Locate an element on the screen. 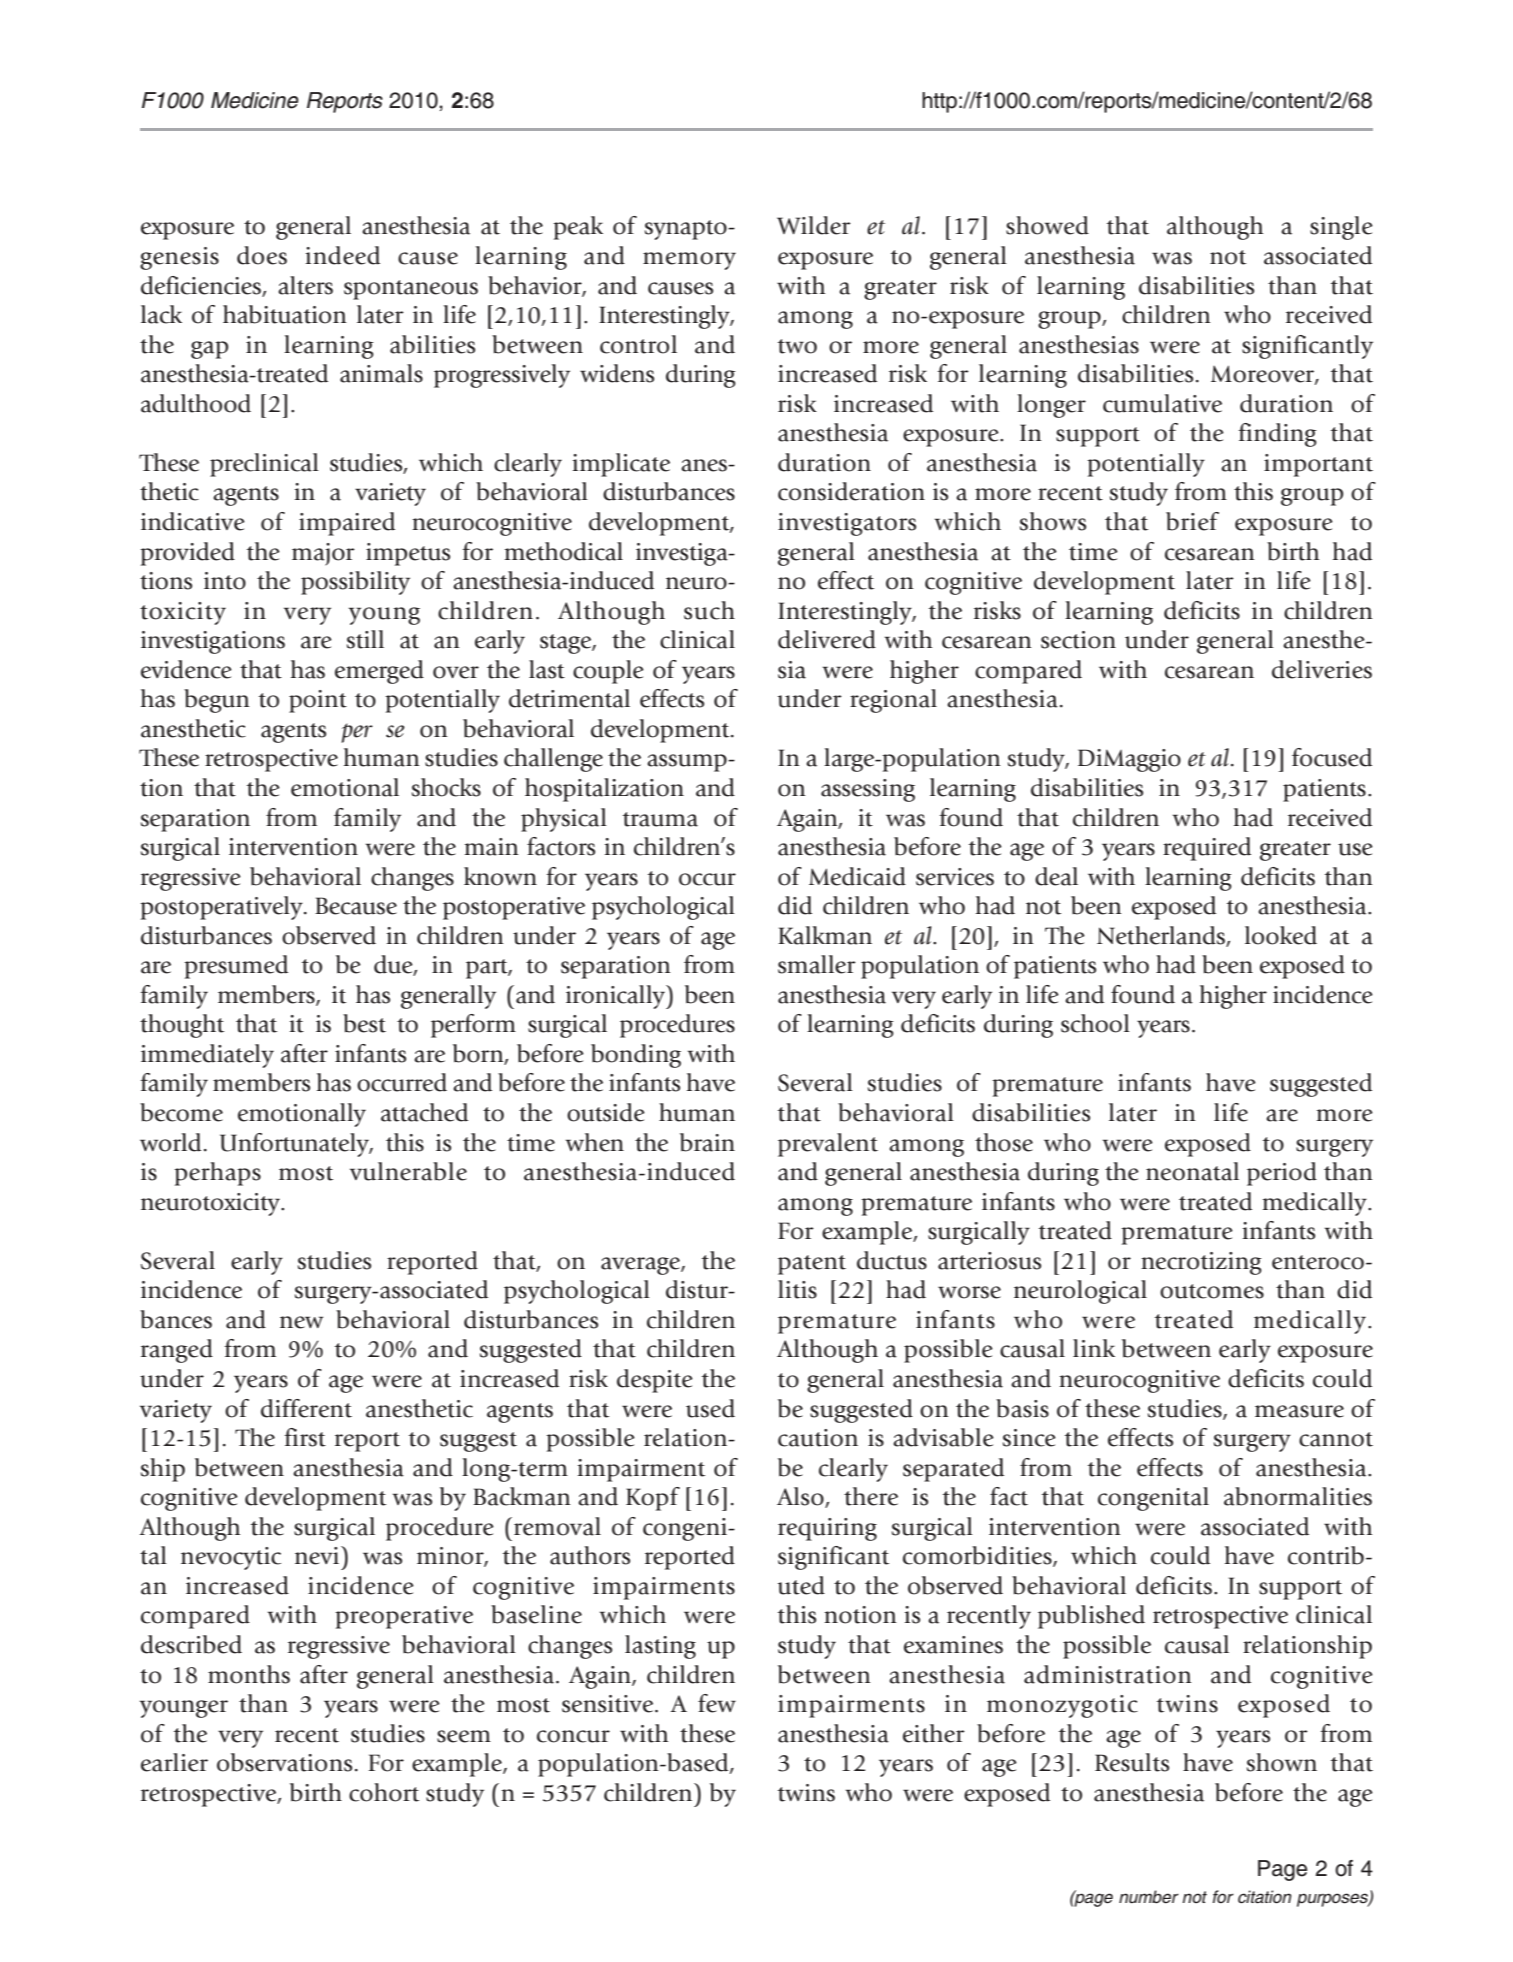 This screenshot has width=1513, height=1962. cohort is located at coordinates (384, 1792).
